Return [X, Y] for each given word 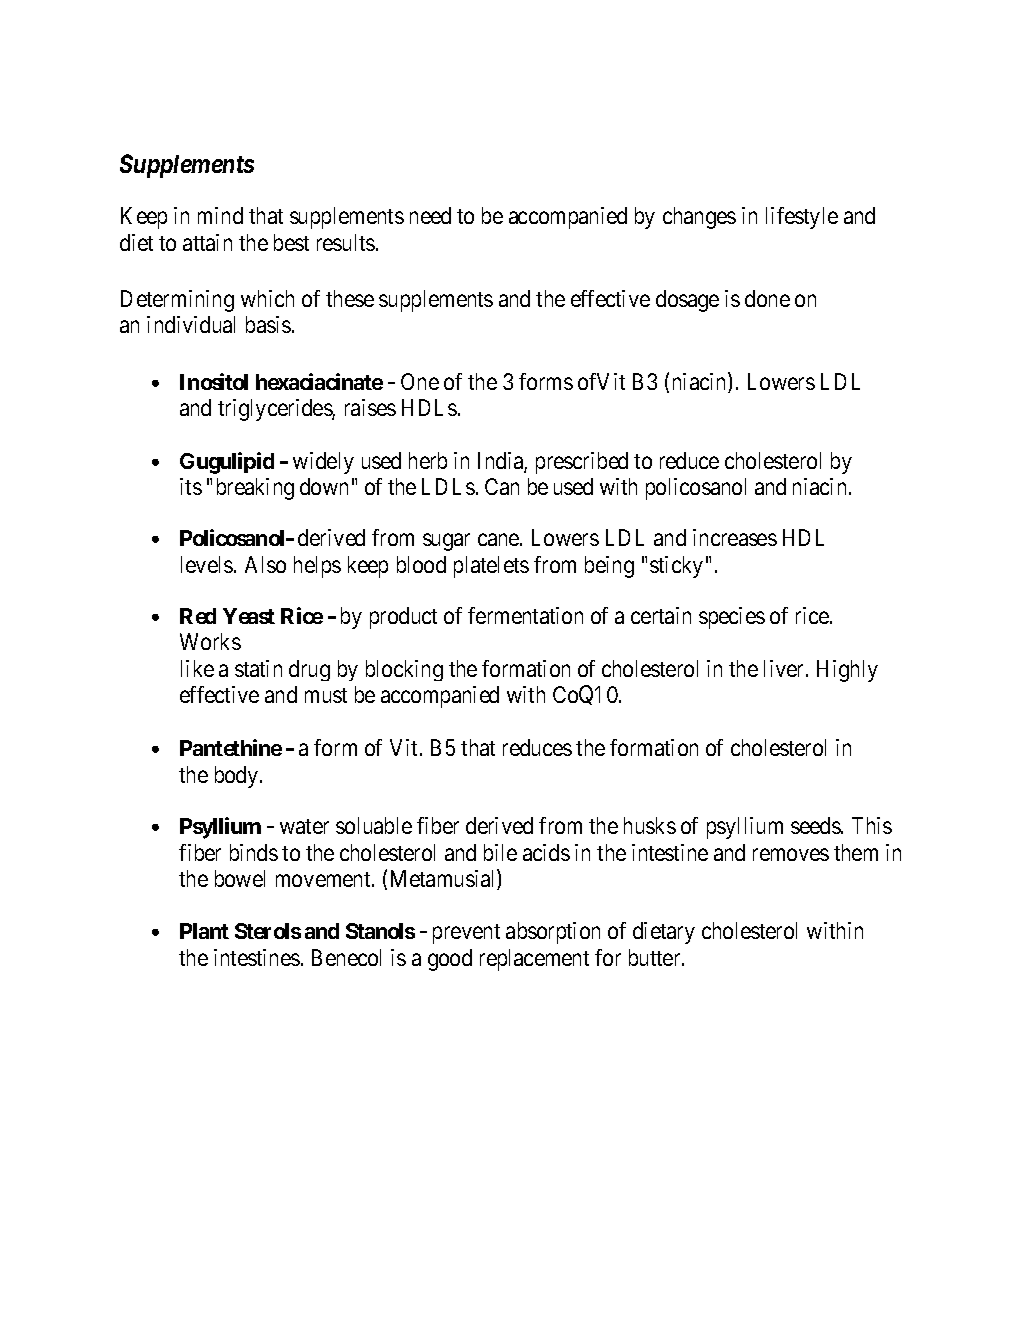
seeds [816, 825]
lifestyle [802, 218]
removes [791, 854]
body [238, 777]
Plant [204, 931]
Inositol [214, 381]
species [732, 618]
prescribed [582, 463]
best [291, 242]
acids [546, 852]
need [430, 215]
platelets [491, 567]
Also [265, 564]
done [767, 298]
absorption [553, 933]
